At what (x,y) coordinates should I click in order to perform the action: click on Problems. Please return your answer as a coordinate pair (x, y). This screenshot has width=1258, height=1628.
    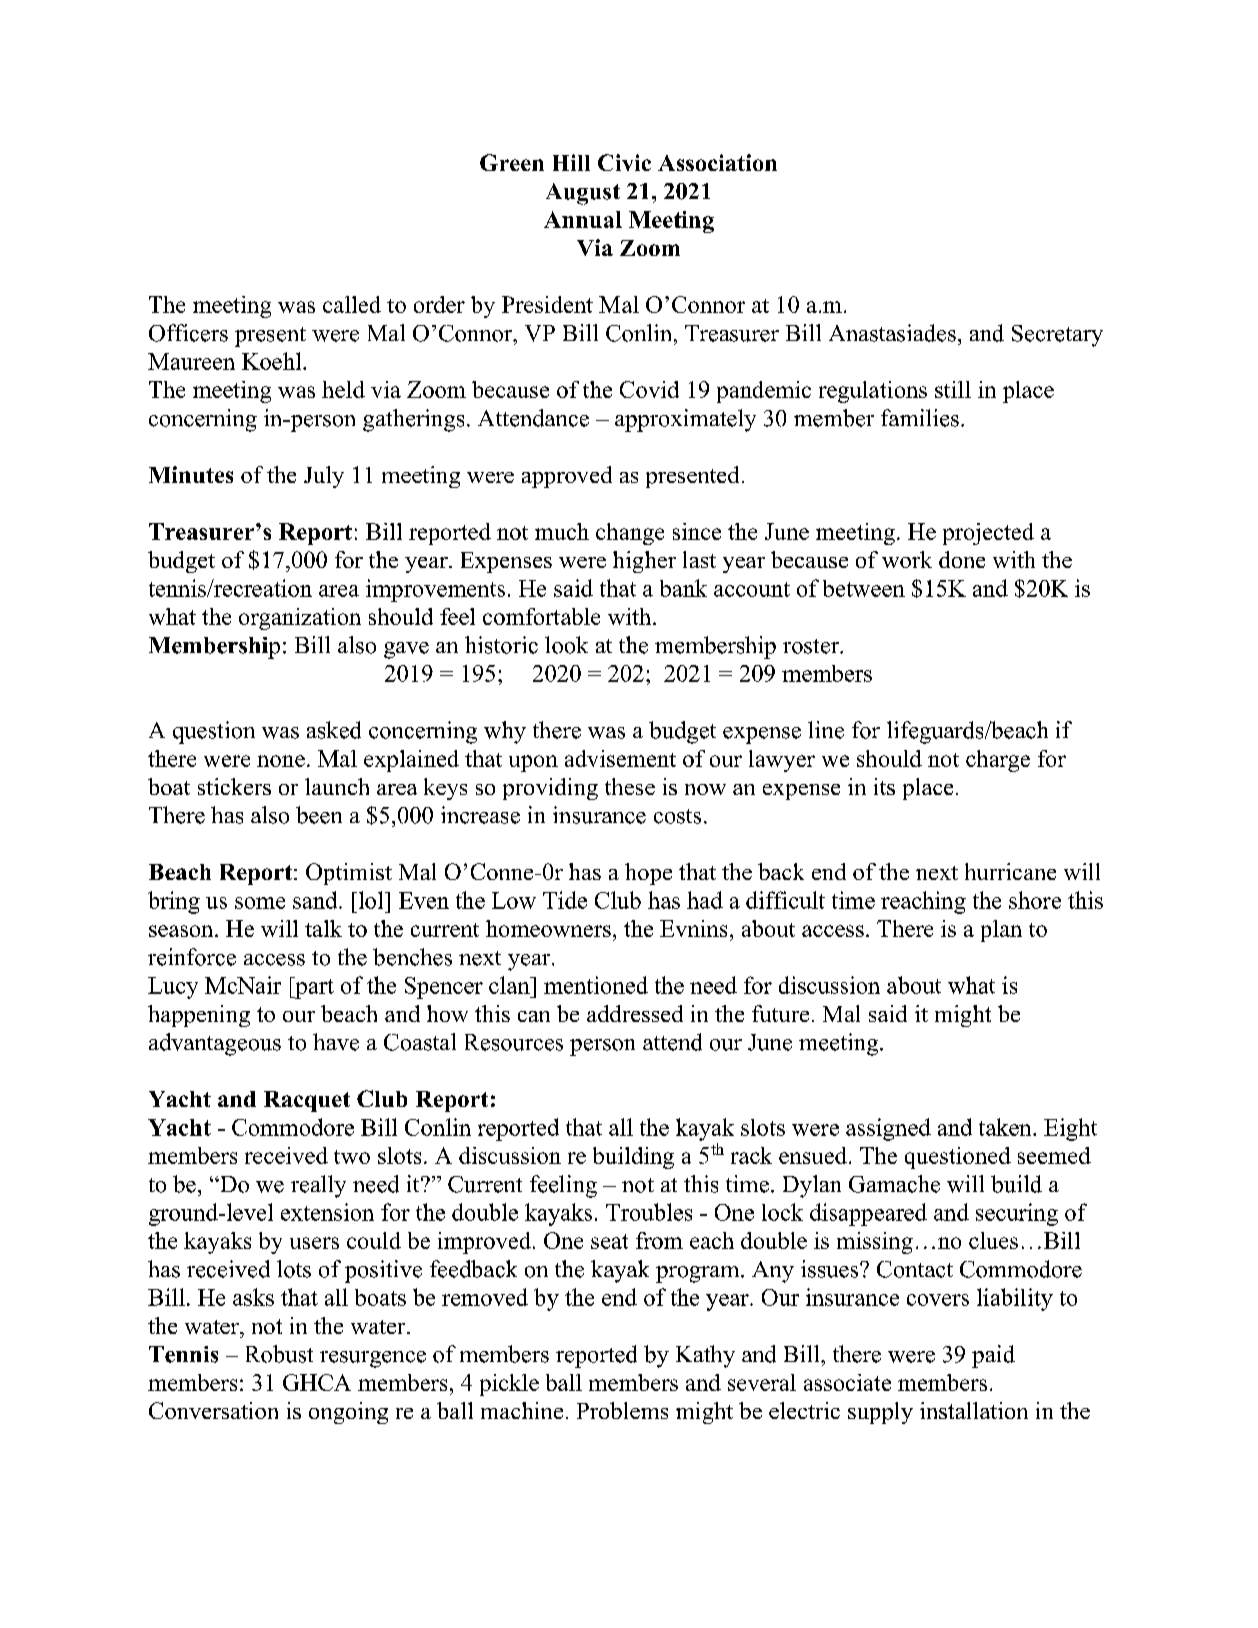
    Looking at the image, I should click on (622, 1410).
